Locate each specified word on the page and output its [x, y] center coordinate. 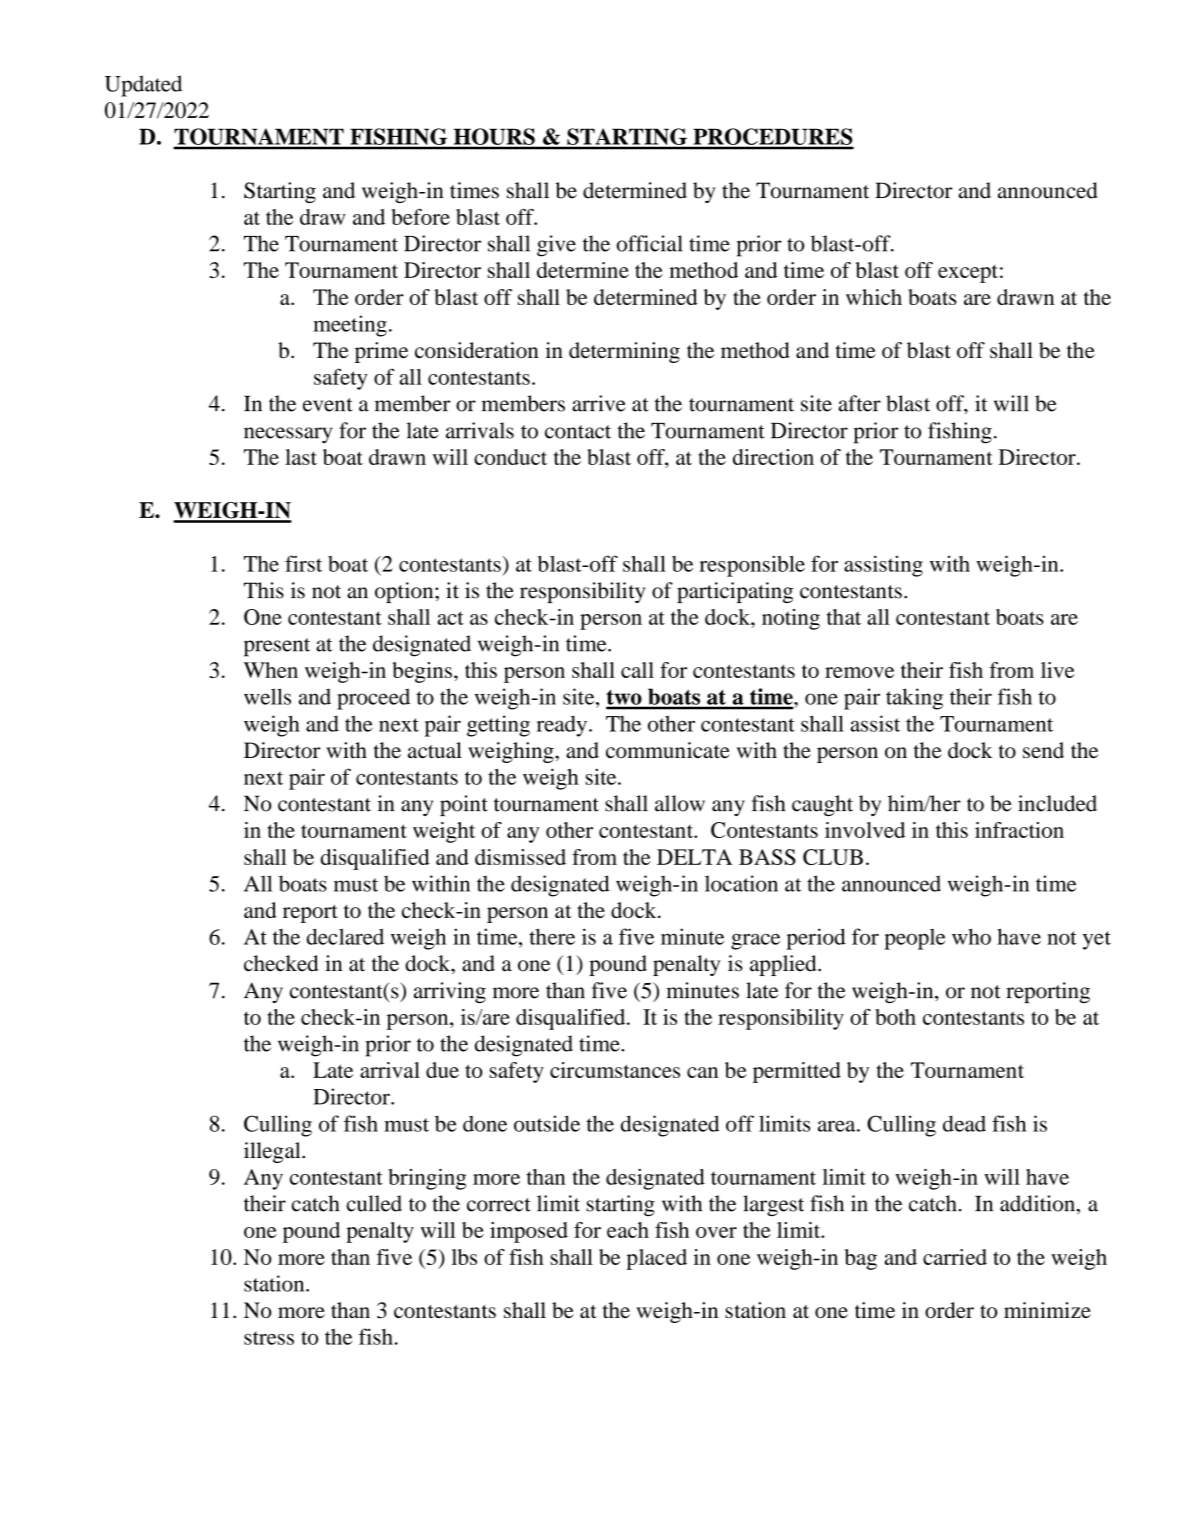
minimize [1047, 1310]
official [650, 243]
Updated [143, 86]
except [968, 273]
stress [269, 1338]
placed [656, 1259]
